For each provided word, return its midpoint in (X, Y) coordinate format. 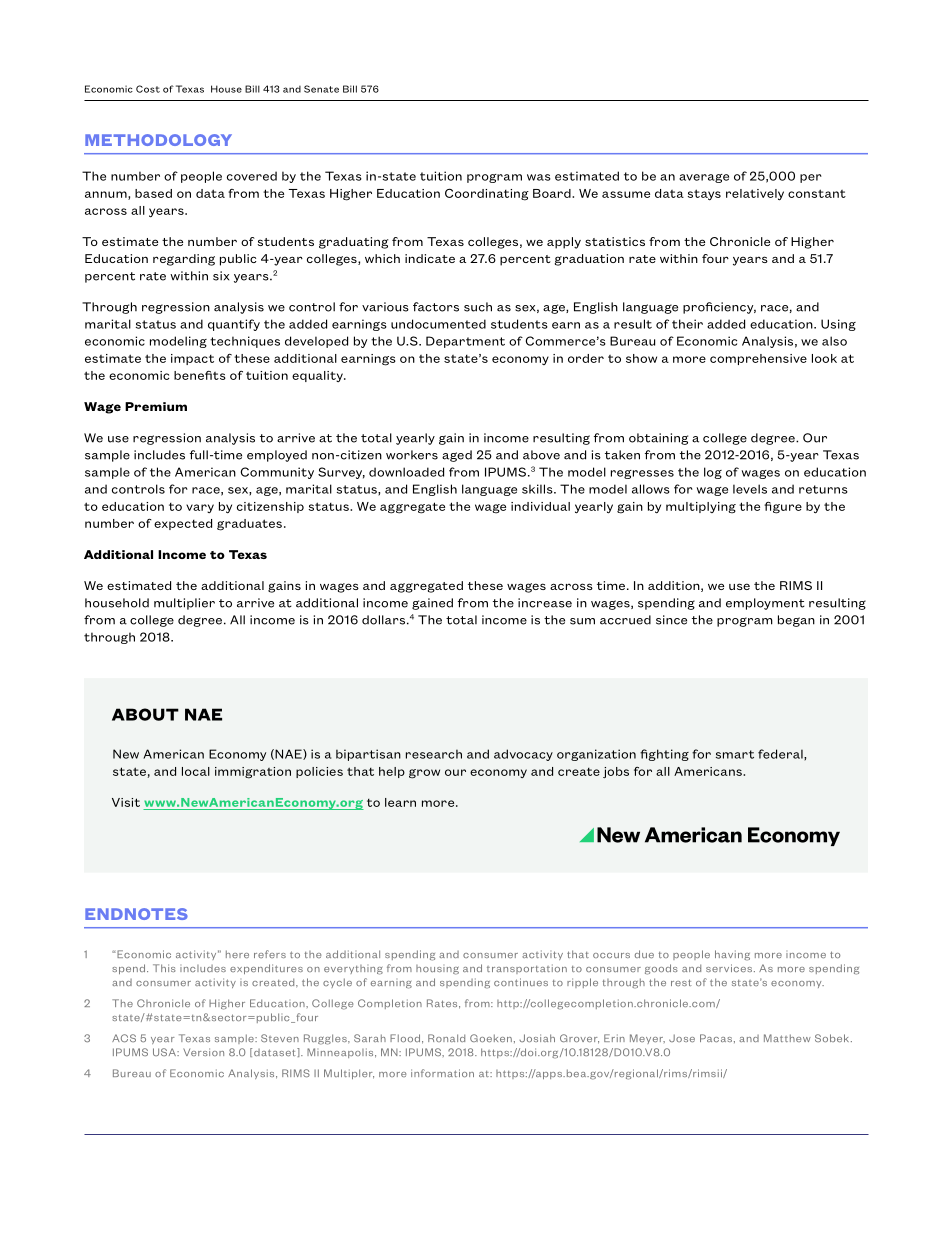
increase (545, 603)
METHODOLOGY (158, 140)
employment (765, 604)
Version (203, 1052)
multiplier (184, 604)
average (704, 178)
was (539, 177)
